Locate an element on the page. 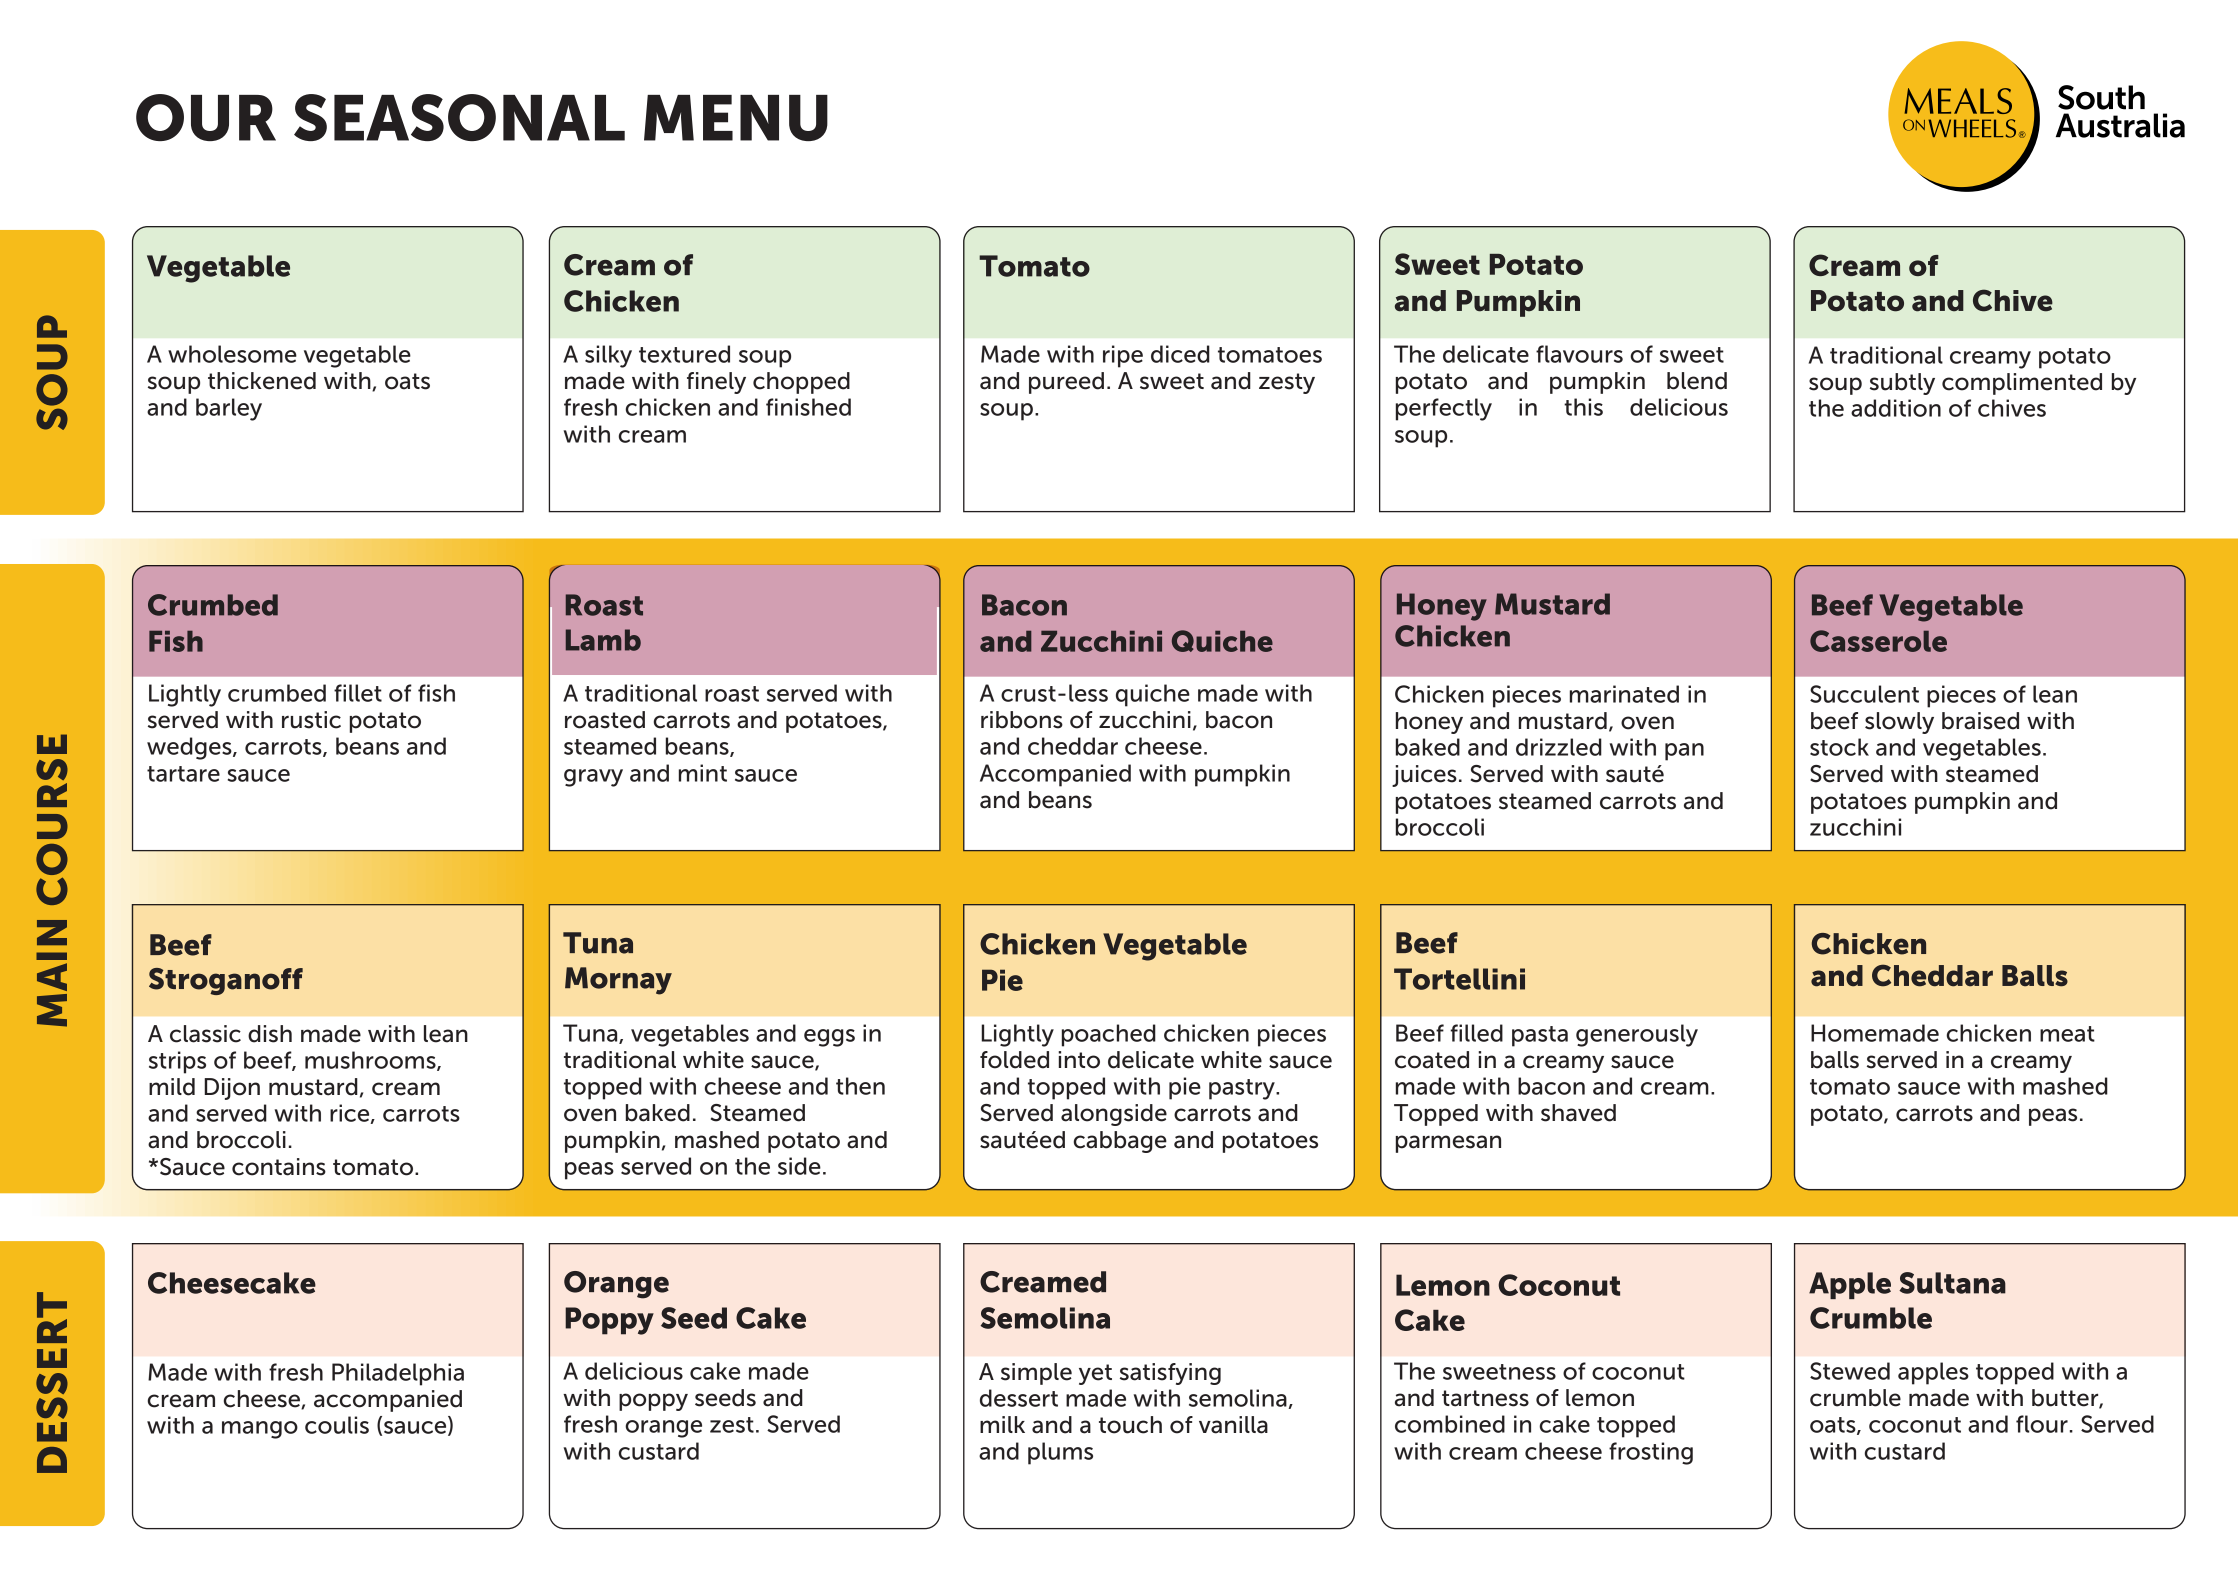  Philadelphia is located at coordinates (398, 1374).
